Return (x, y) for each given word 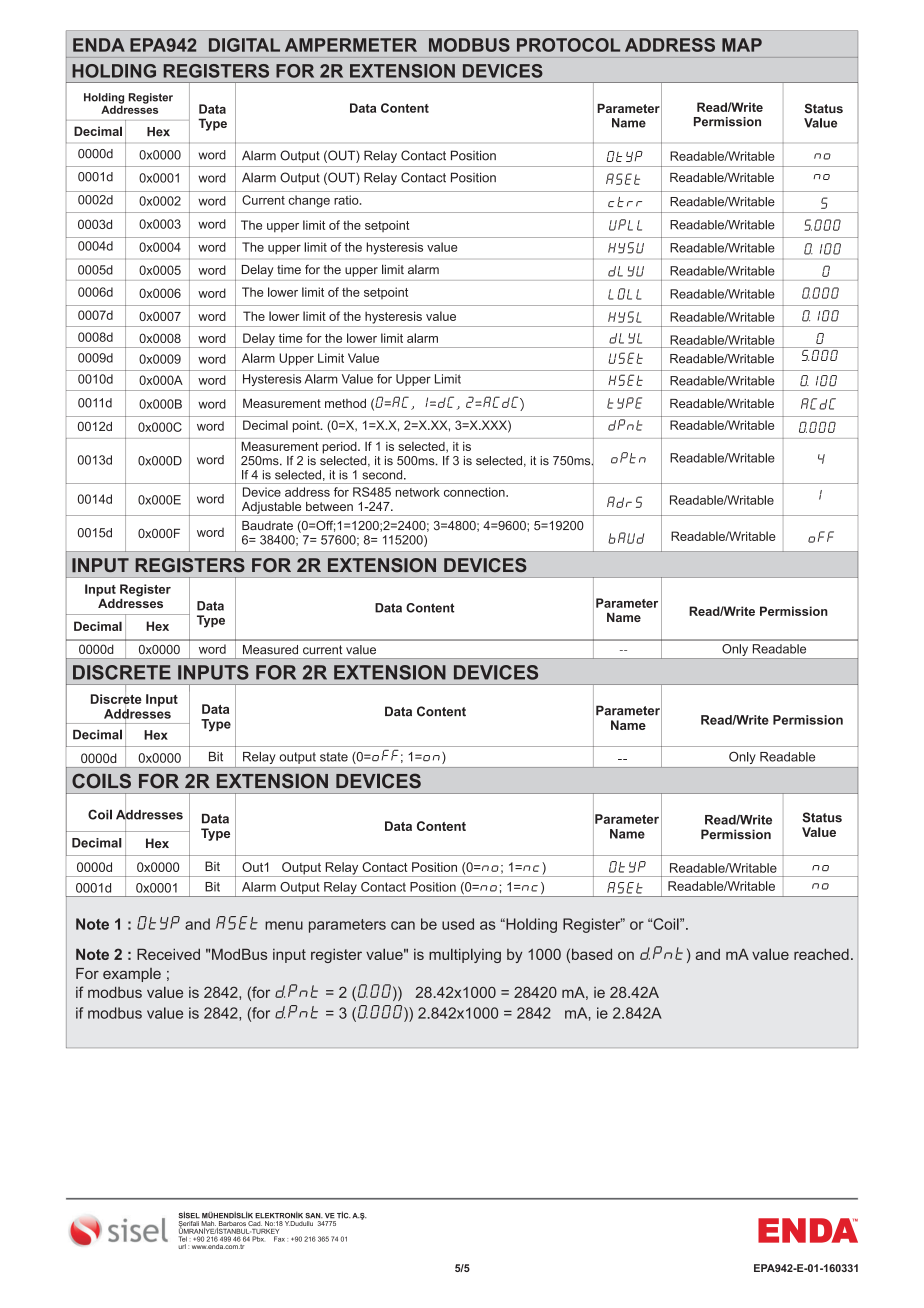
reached (821, 954)
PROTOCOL (568, 45)
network (418, 492)
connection (475, 492)
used (458, 924)
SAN (314, 1216)
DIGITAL (244, 45)
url (182, 1246)
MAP (742, 45)
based (592, 954)
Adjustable (271, 509)
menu (284, 925)
